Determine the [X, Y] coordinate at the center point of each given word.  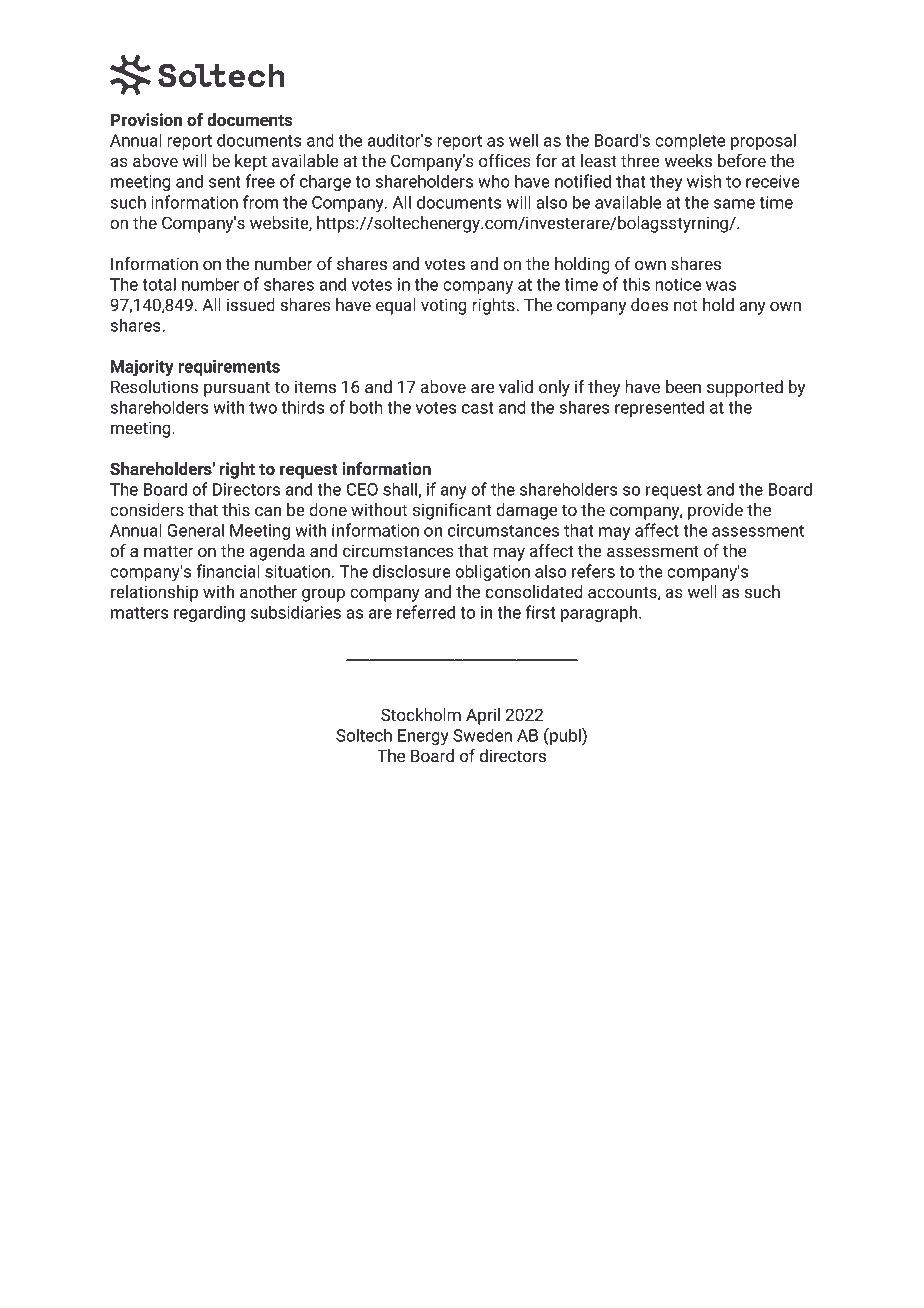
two [263, 408]
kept [251, 162]
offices [505, 160]
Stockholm [421, 714]
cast [478, 408]
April [483, 716]
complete [690, 141]
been [683, 386]
